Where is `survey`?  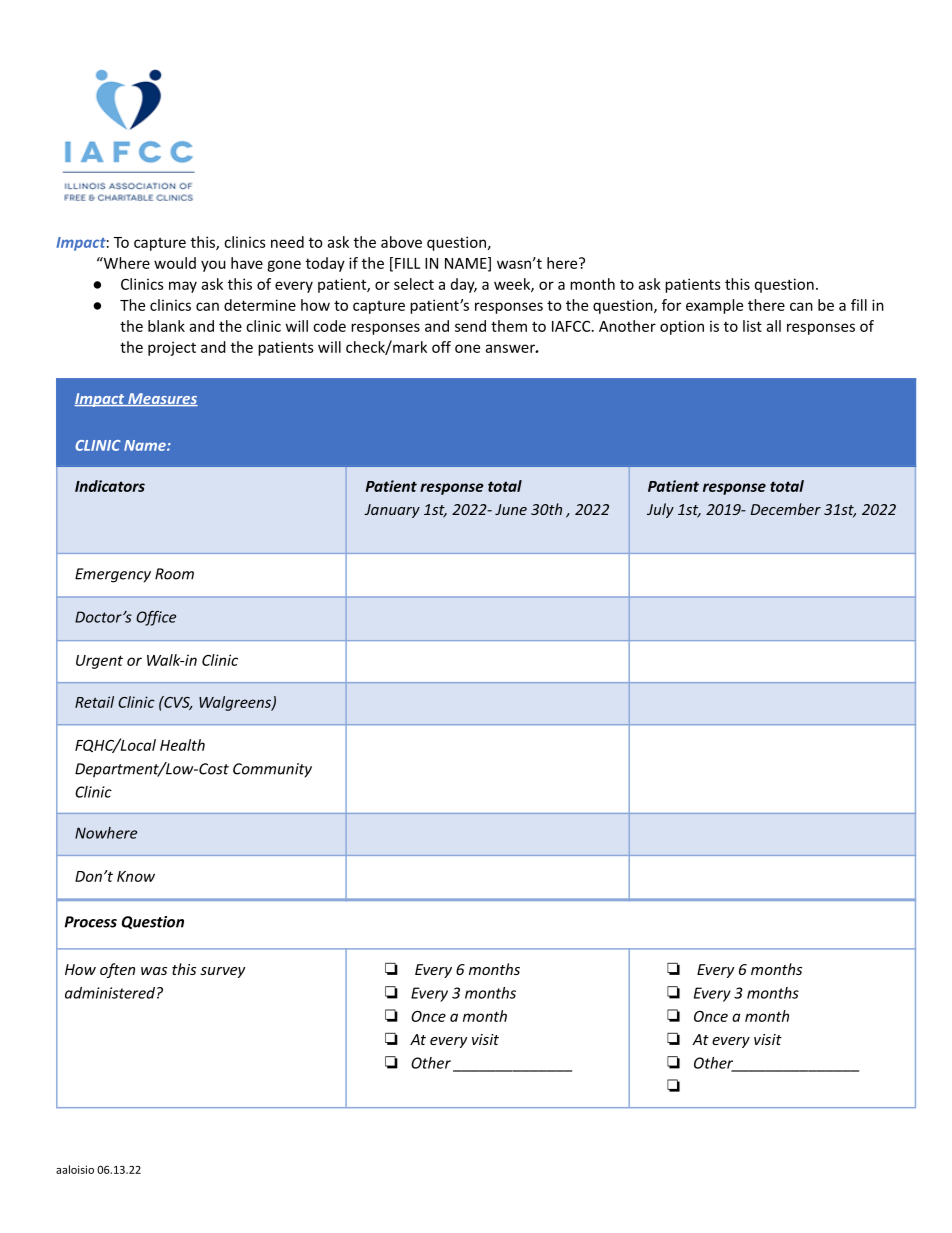 survey is located at coordinates (222, 972).
